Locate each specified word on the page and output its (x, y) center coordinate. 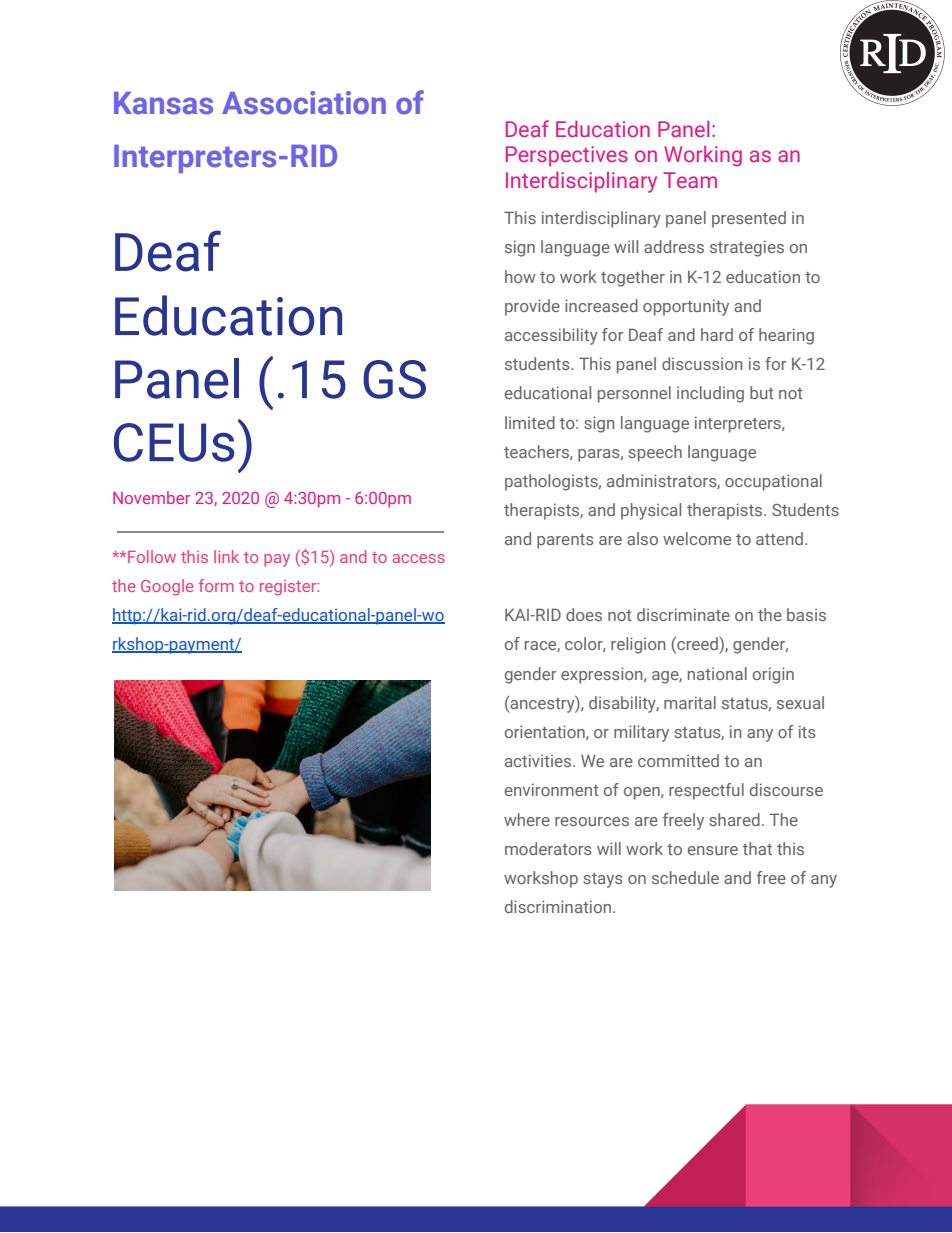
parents (565, 541)
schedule (685, 877)
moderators (548, 848)
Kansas (163, 103)
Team (690, 180)
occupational (773, 482)
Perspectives (567, 156)
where (527, 819)
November (151, 497)
